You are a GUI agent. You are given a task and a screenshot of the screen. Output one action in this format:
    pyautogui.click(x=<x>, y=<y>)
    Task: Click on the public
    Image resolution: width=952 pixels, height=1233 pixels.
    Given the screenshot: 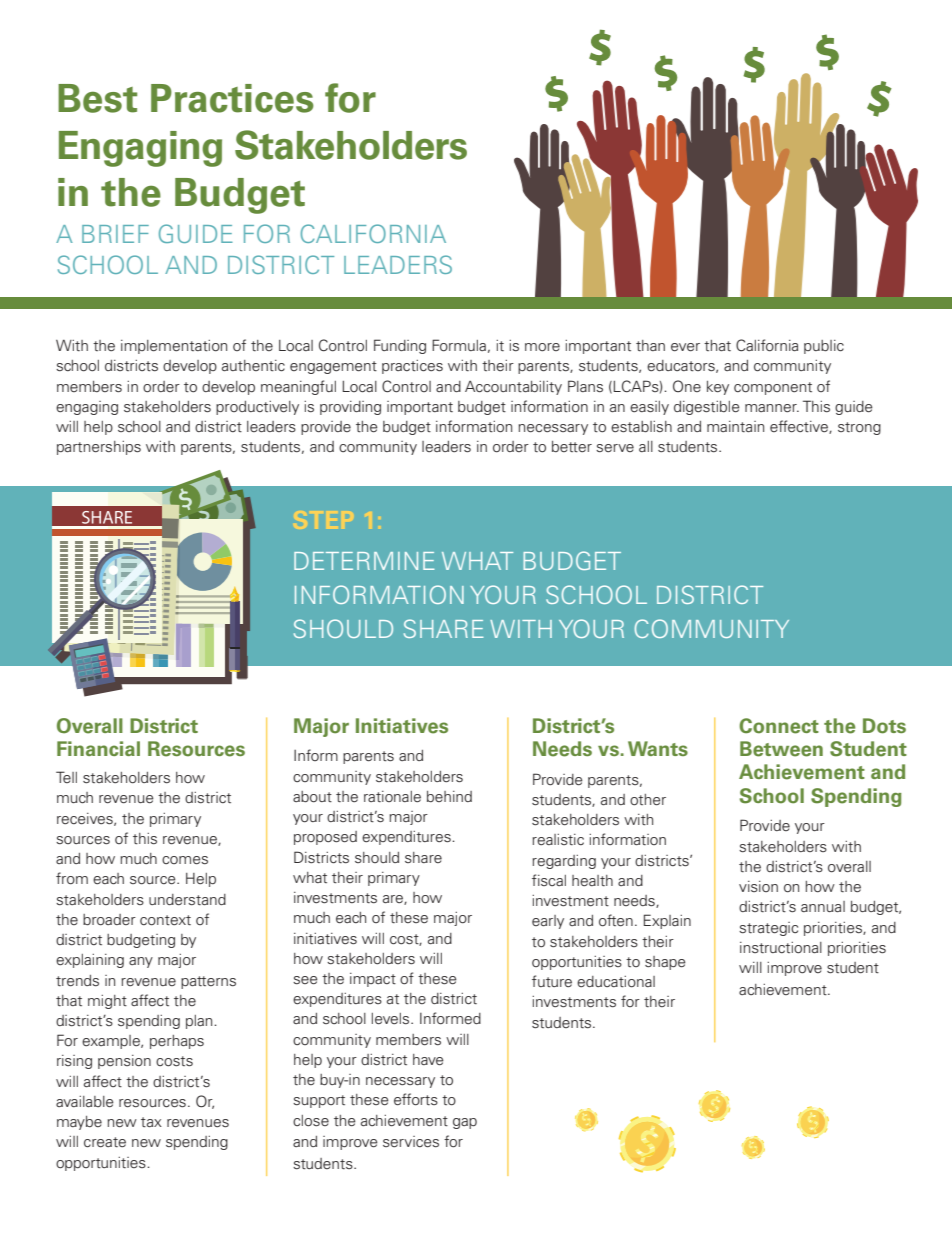 What is the action you would take?
    pyautogui.click(x=824, y=347)
